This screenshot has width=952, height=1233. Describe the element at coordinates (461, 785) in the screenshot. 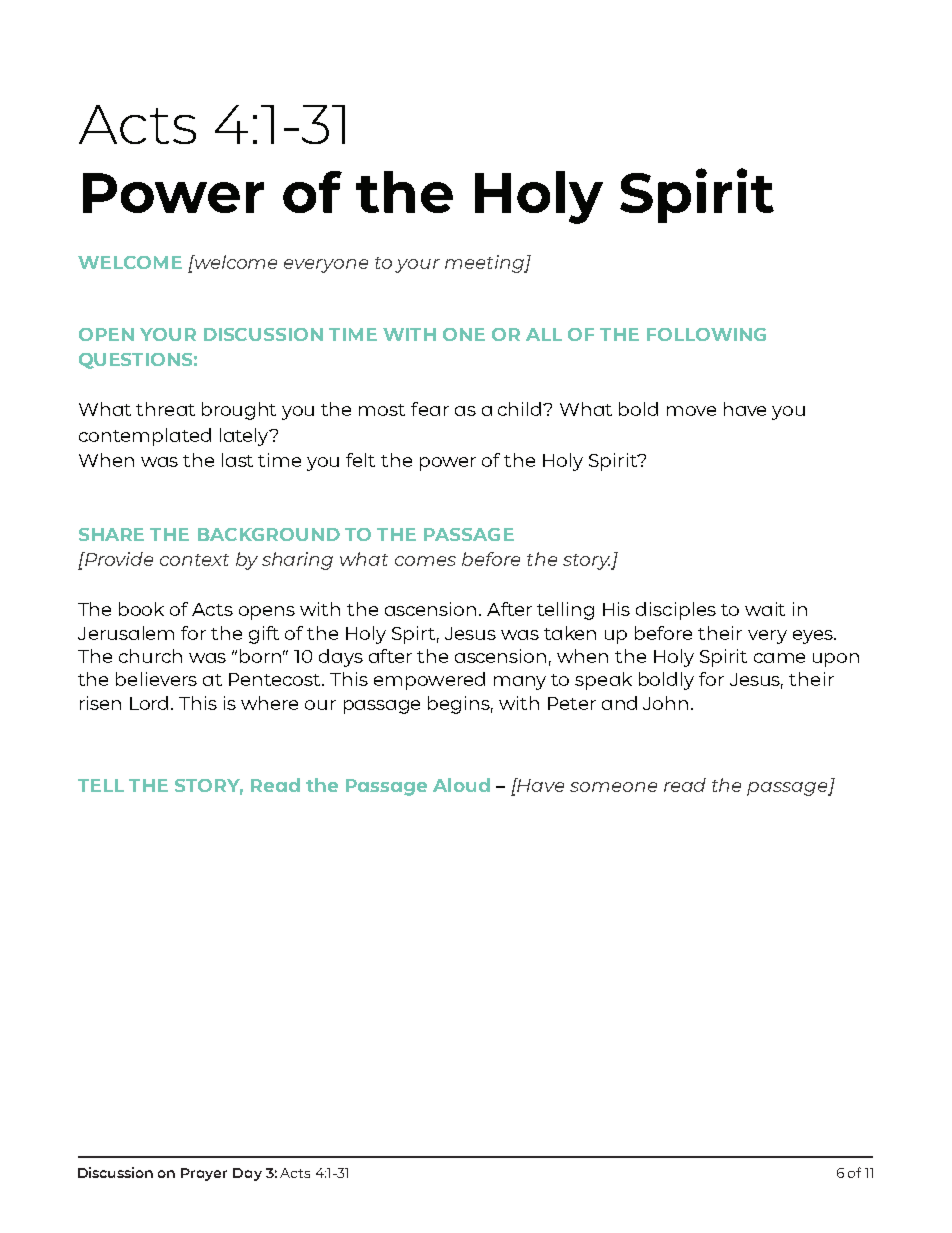

I see `Aloud` at that location.
